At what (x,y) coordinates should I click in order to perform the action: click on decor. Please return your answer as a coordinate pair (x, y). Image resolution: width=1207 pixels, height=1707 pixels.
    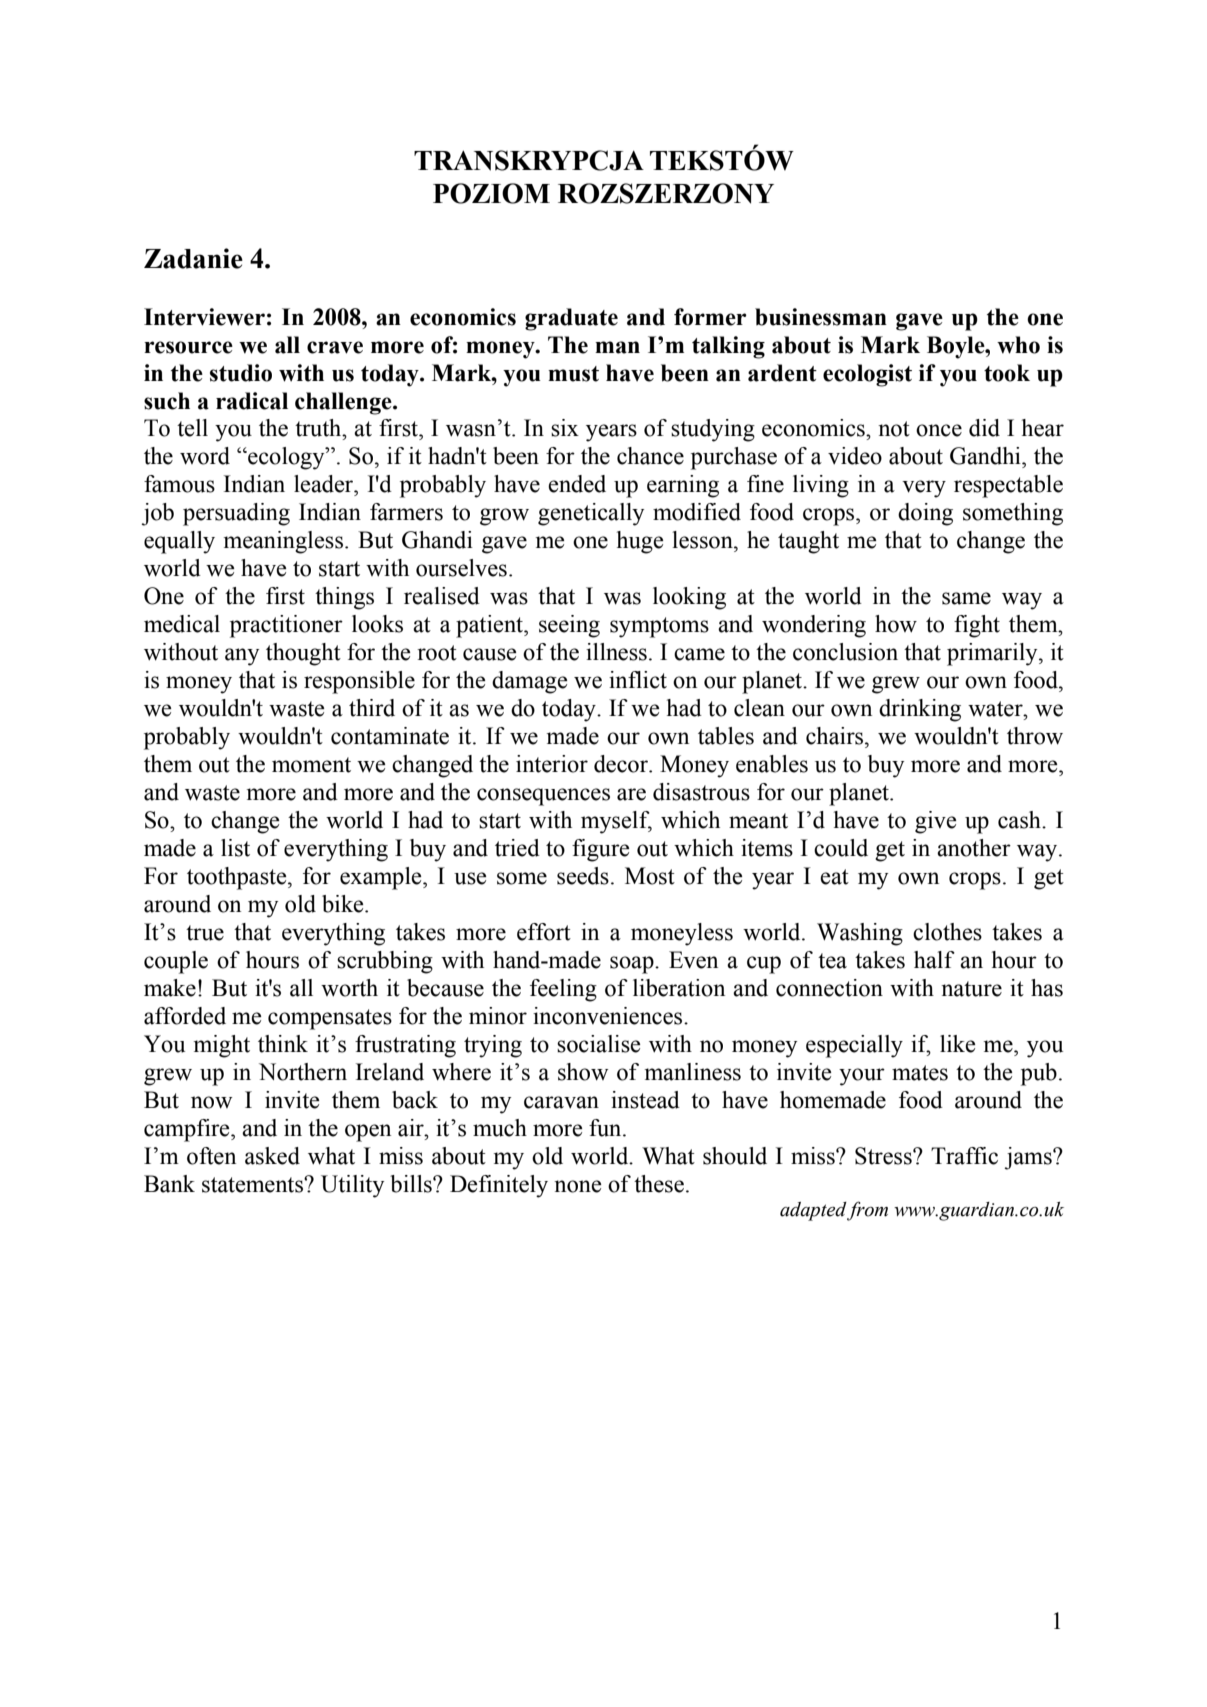
    Looking at the image, I should click on (622, 764).
